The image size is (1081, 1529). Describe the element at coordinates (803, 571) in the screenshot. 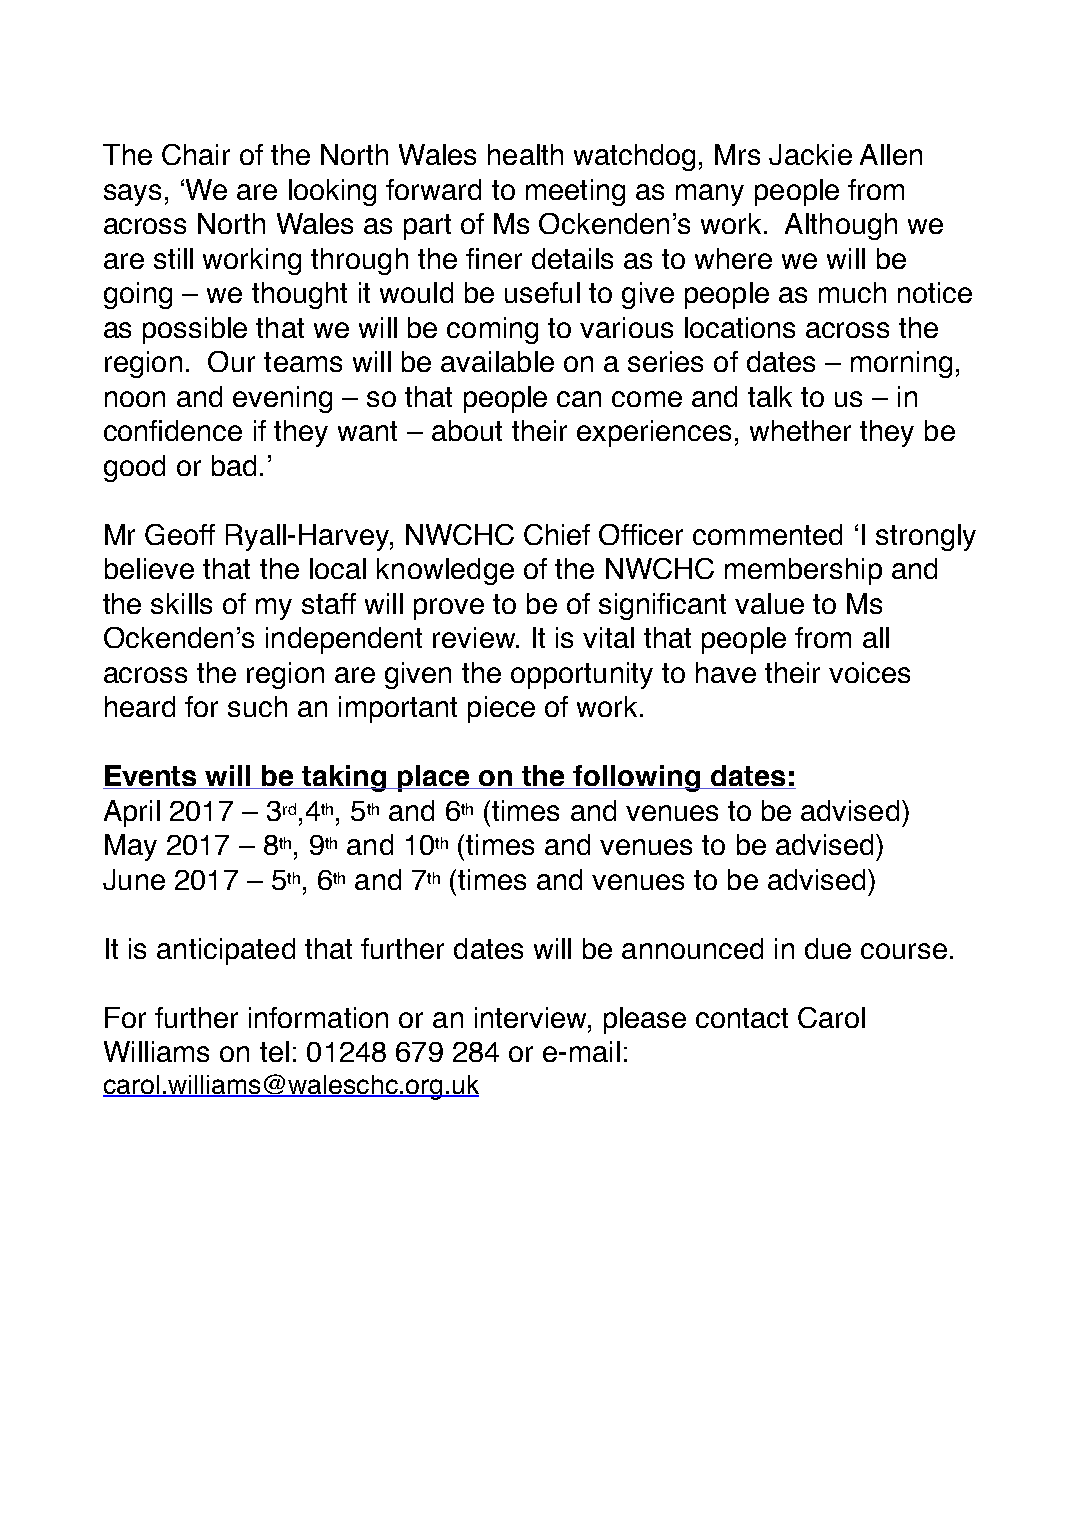

I see `membership` at that location.
